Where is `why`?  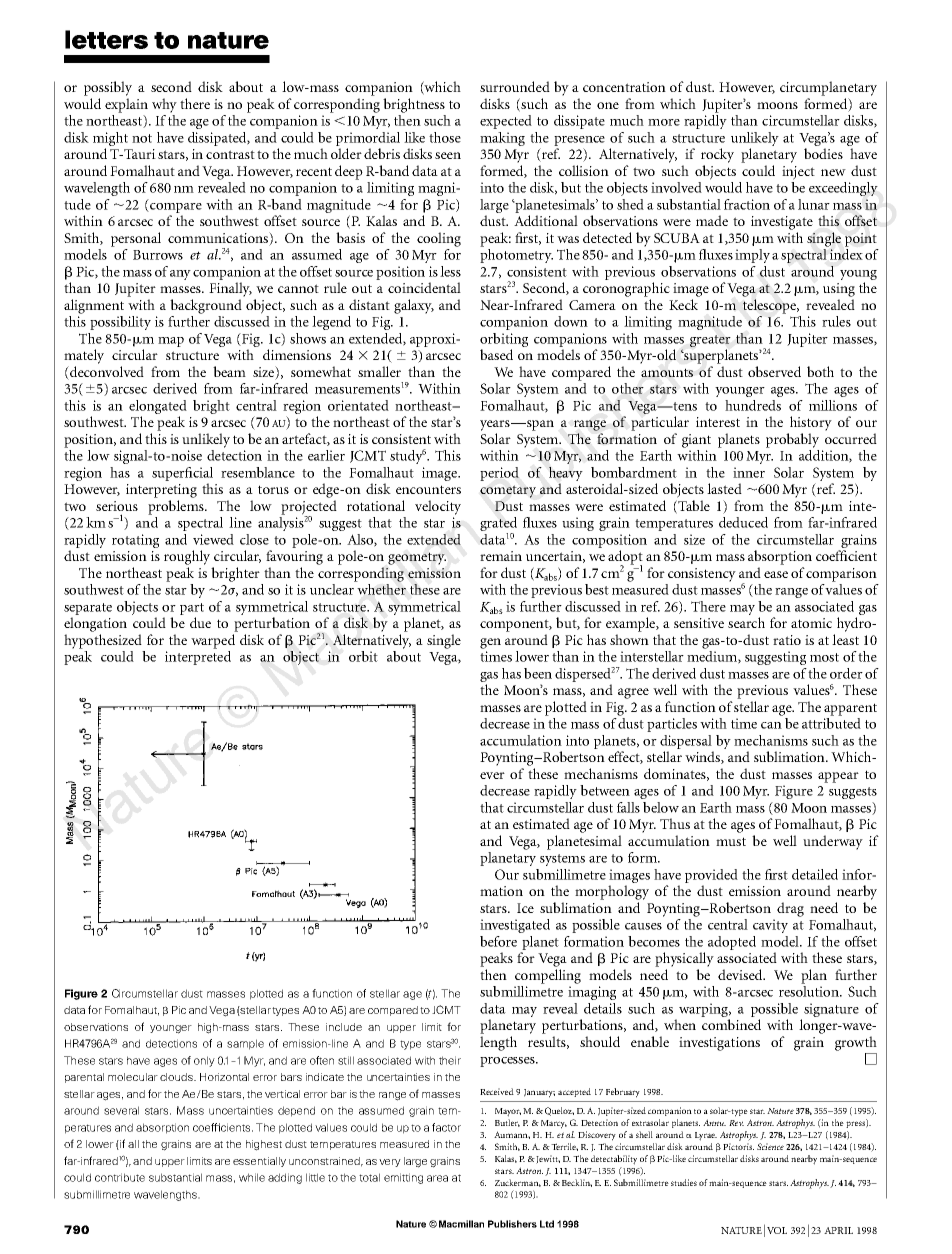
why is located at coordinates (164, 105).
